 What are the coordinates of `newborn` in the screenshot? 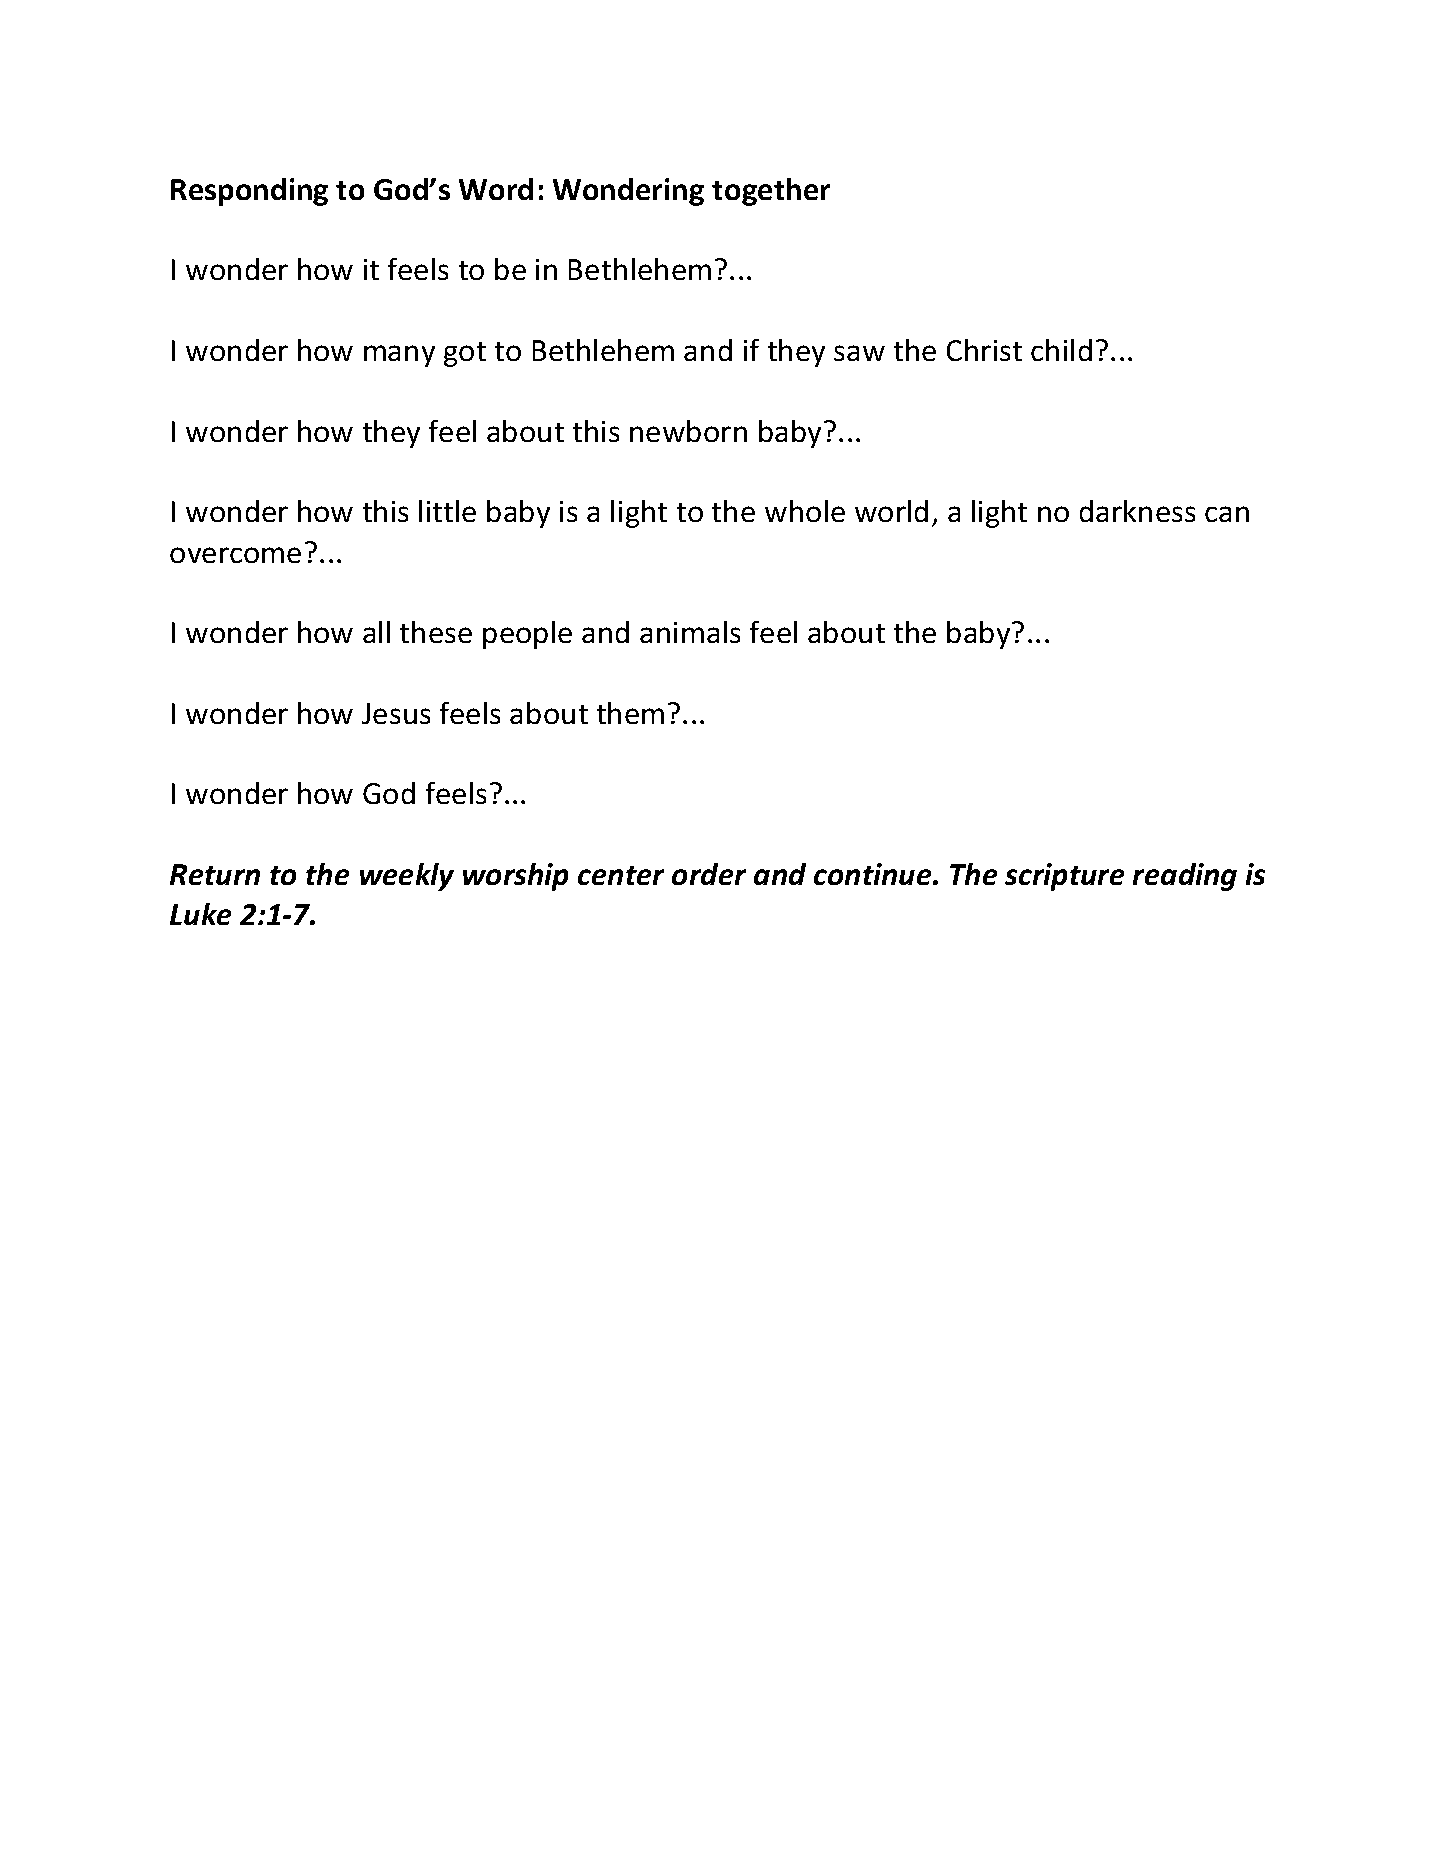 It's located at (688, 431).
